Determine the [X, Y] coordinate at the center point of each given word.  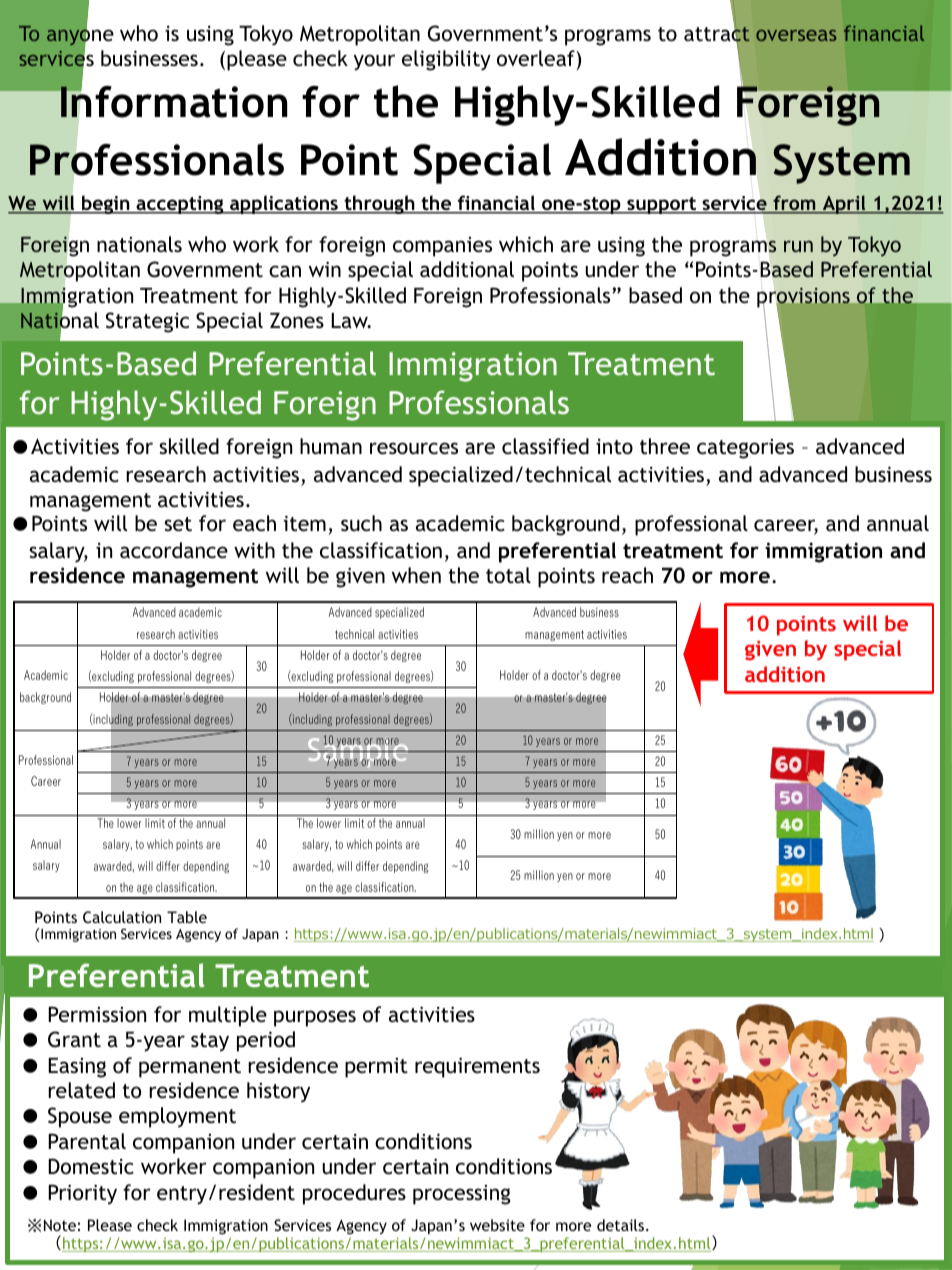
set [178, 524]
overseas [796, 35]
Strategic [147, 322]
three [665, 446]
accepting [180, 205]
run [798, 246]
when [416, 575]
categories [745, 449]
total [508, 575]
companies [442, 247]
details [622, 1225]
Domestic [91, 1166]
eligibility [446, 60]
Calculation [122, 917]
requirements [477, 1067]
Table [187, 917]
